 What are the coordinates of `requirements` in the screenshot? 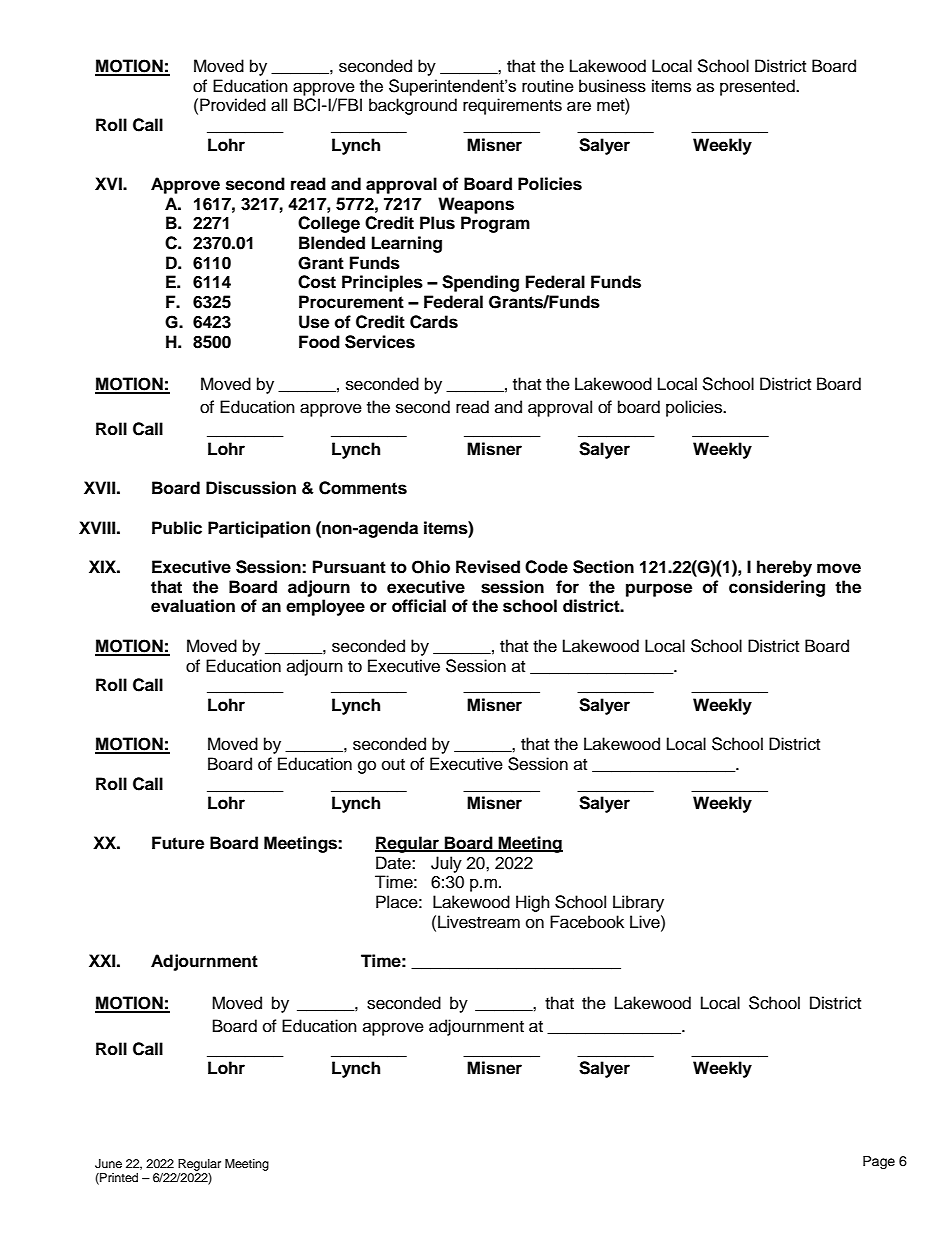 It's located at (512, 106).
